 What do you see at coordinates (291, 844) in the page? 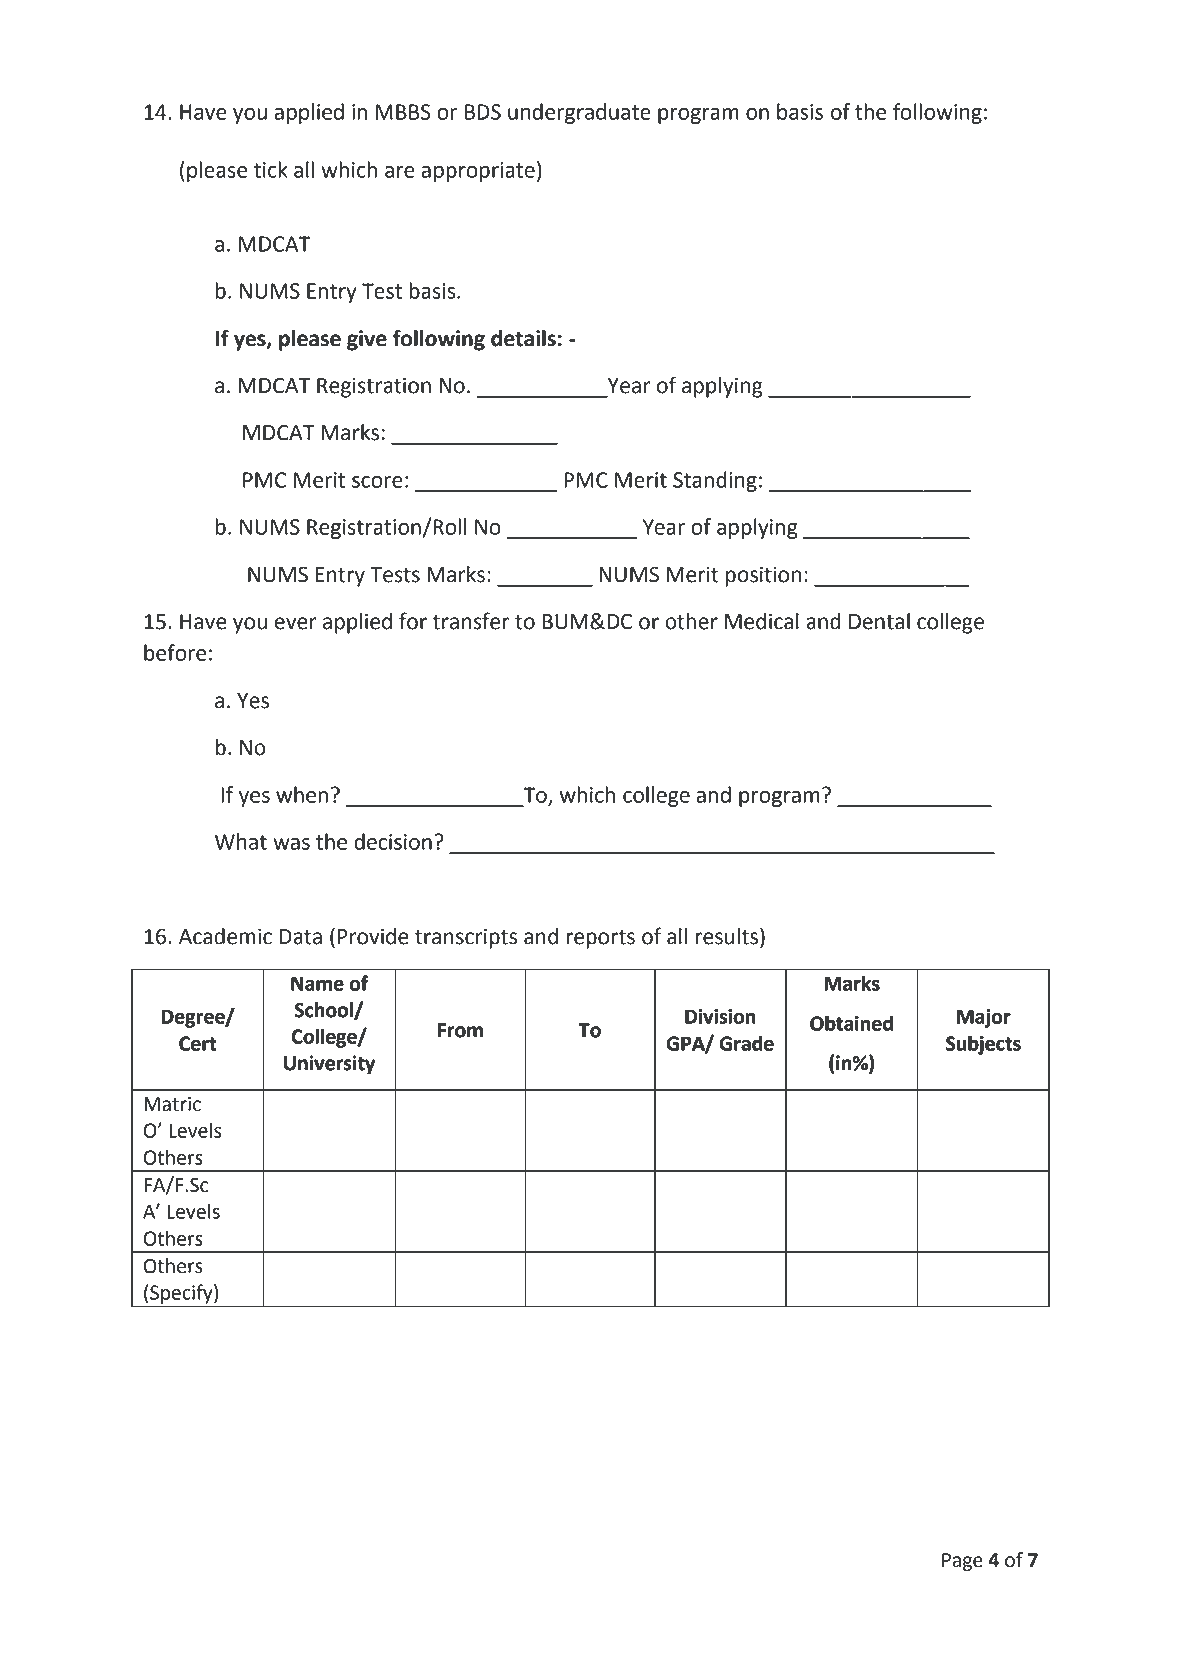
I see `was` at bounding box center [291, 844].
